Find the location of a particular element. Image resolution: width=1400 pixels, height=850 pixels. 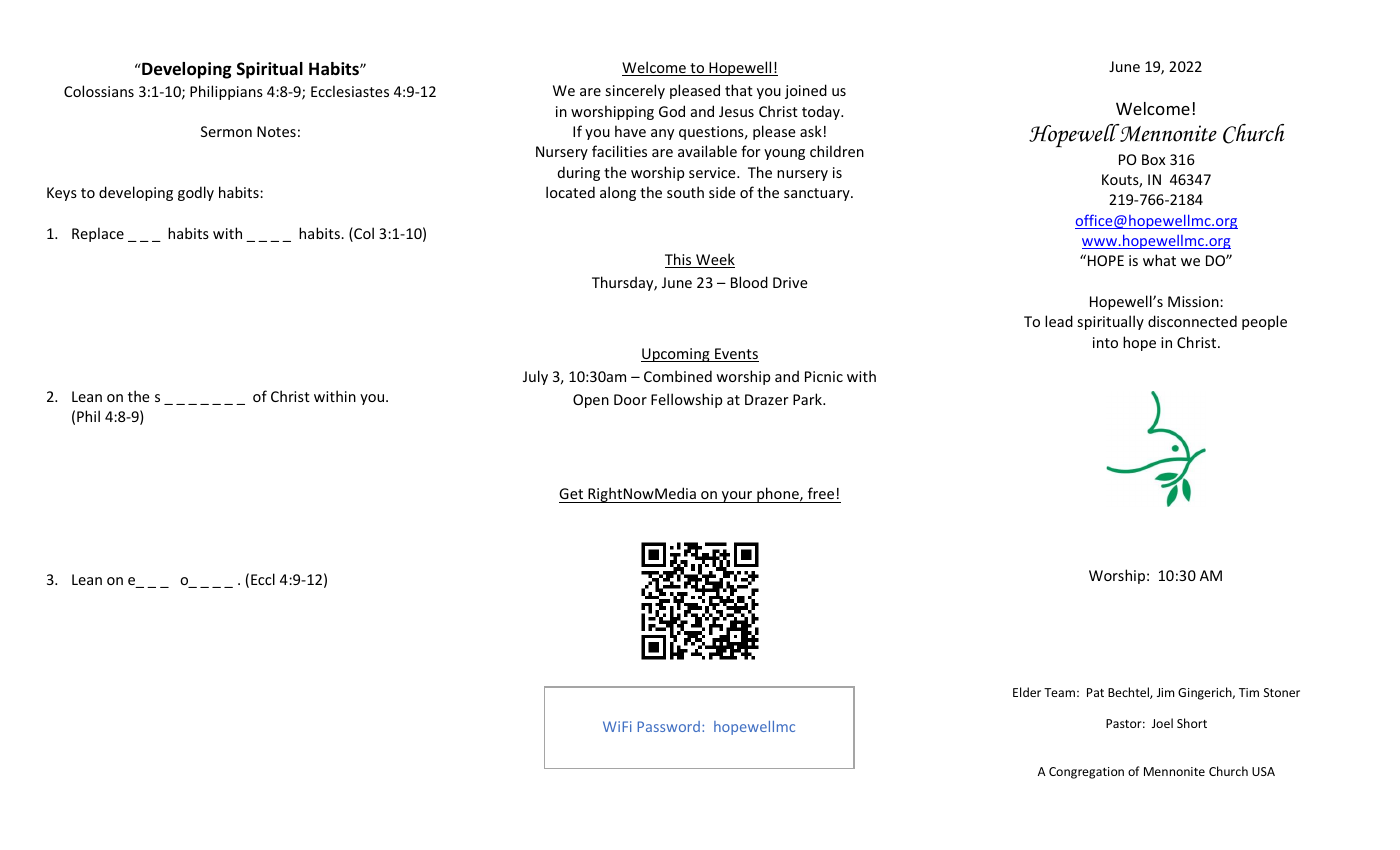

Replace is located at coordinates (98, 234).
